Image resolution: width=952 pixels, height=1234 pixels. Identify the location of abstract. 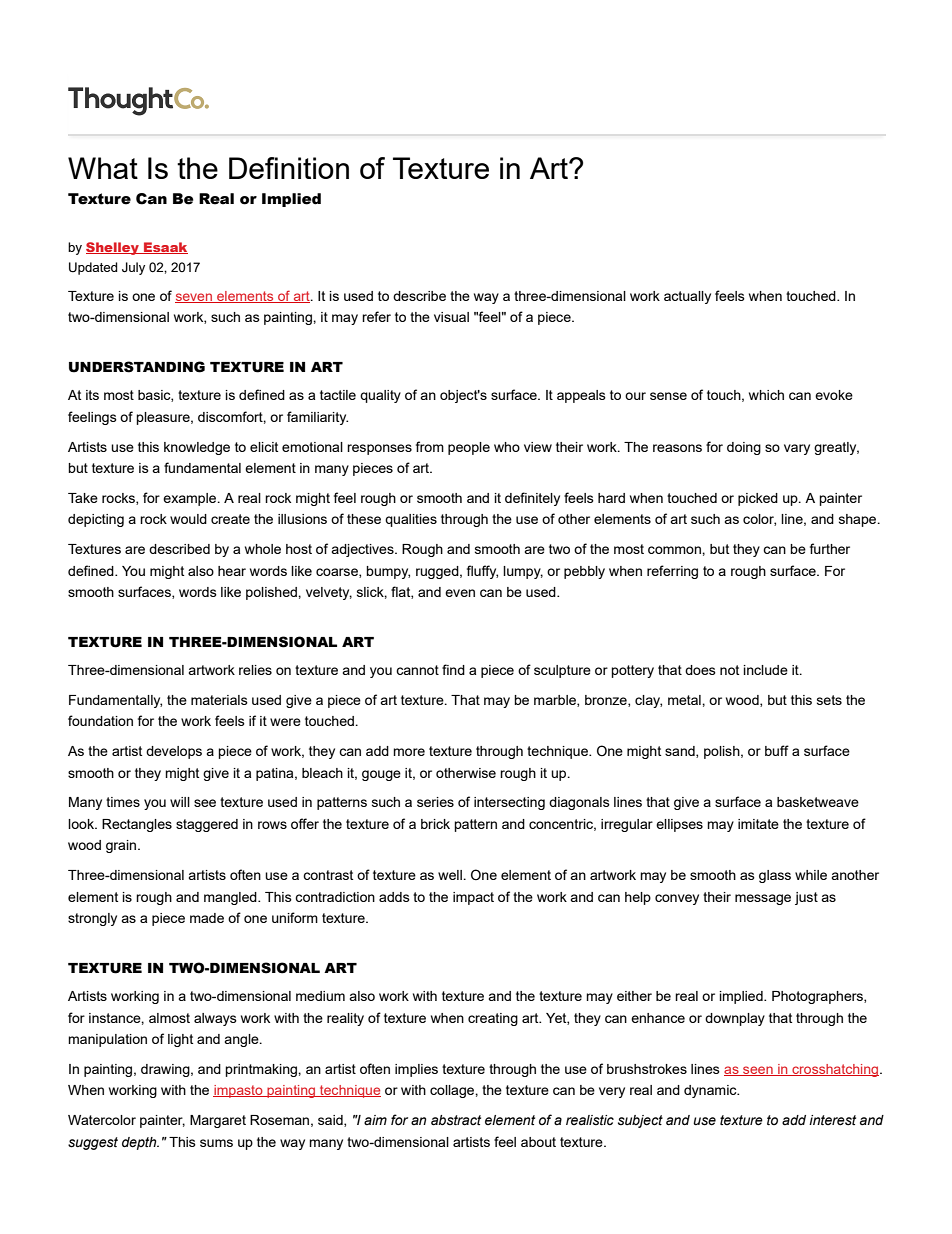
(456, 1120).
